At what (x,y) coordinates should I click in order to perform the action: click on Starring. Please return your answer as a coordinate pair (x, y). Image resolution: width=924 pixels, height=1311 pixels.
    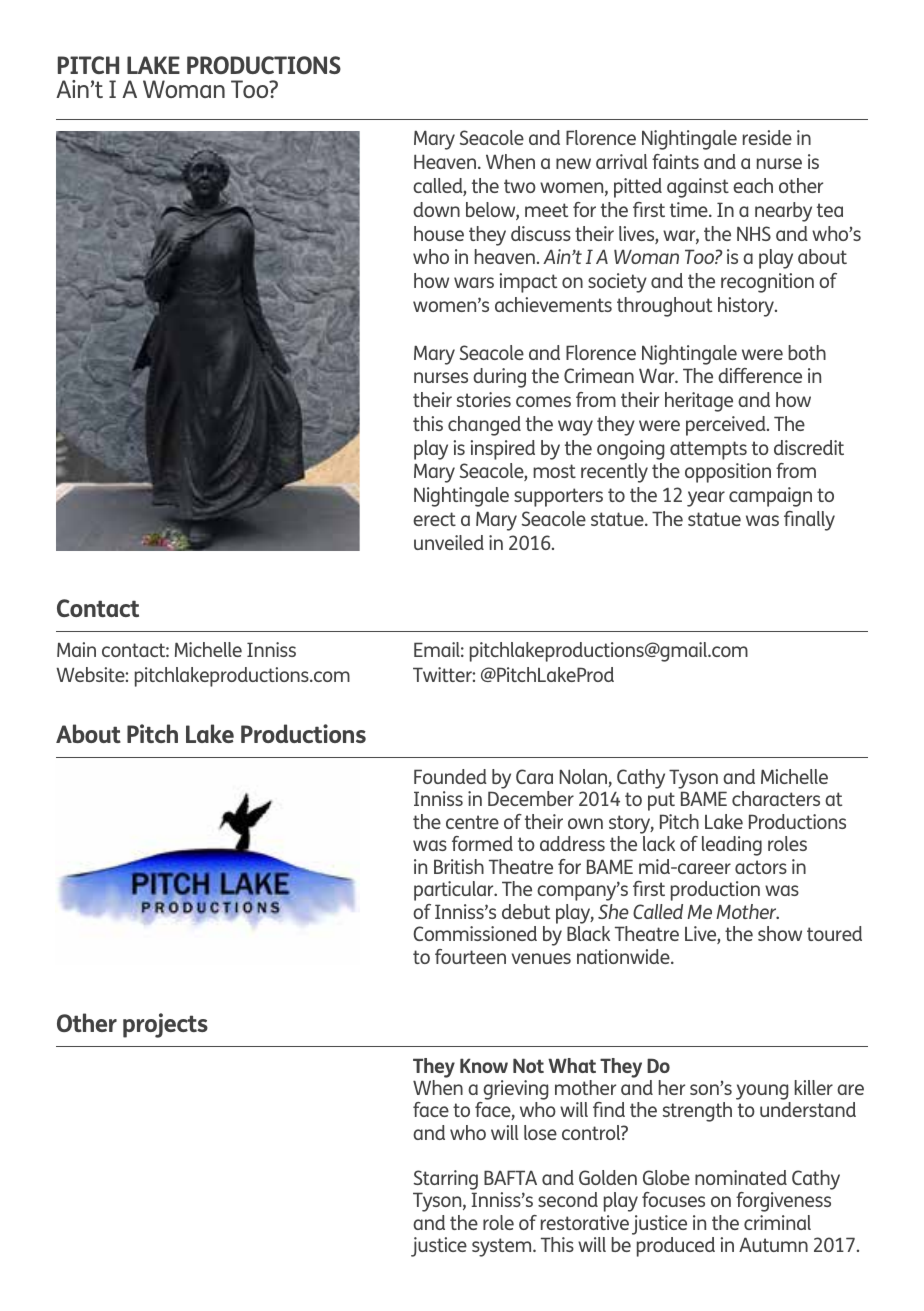
    Looking at the image, I should click on (446, 1180).
